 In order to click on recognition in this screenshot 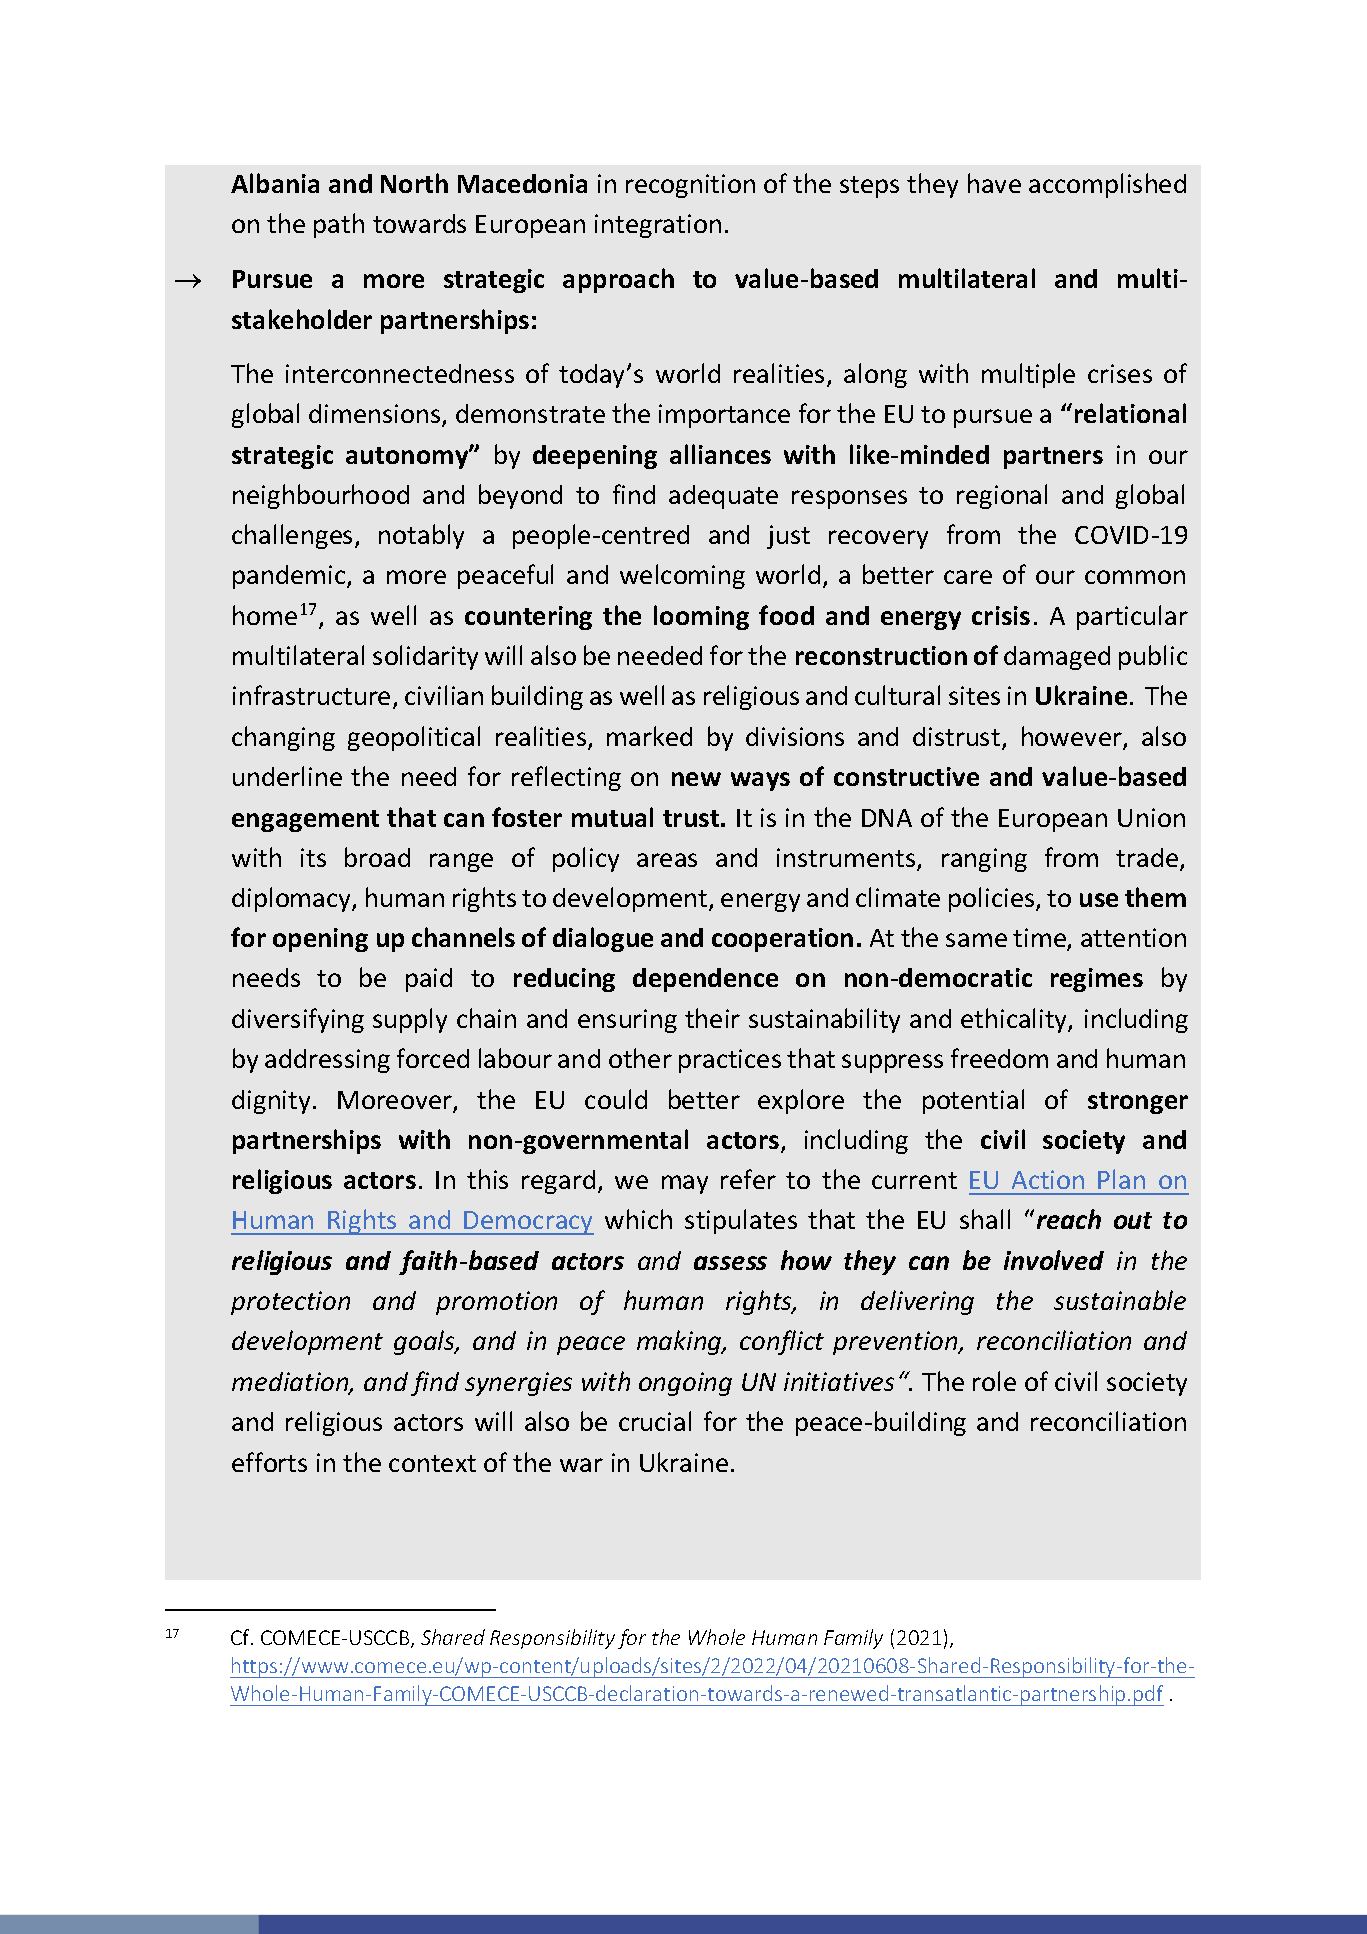, I will do `click(690, 186)`.
